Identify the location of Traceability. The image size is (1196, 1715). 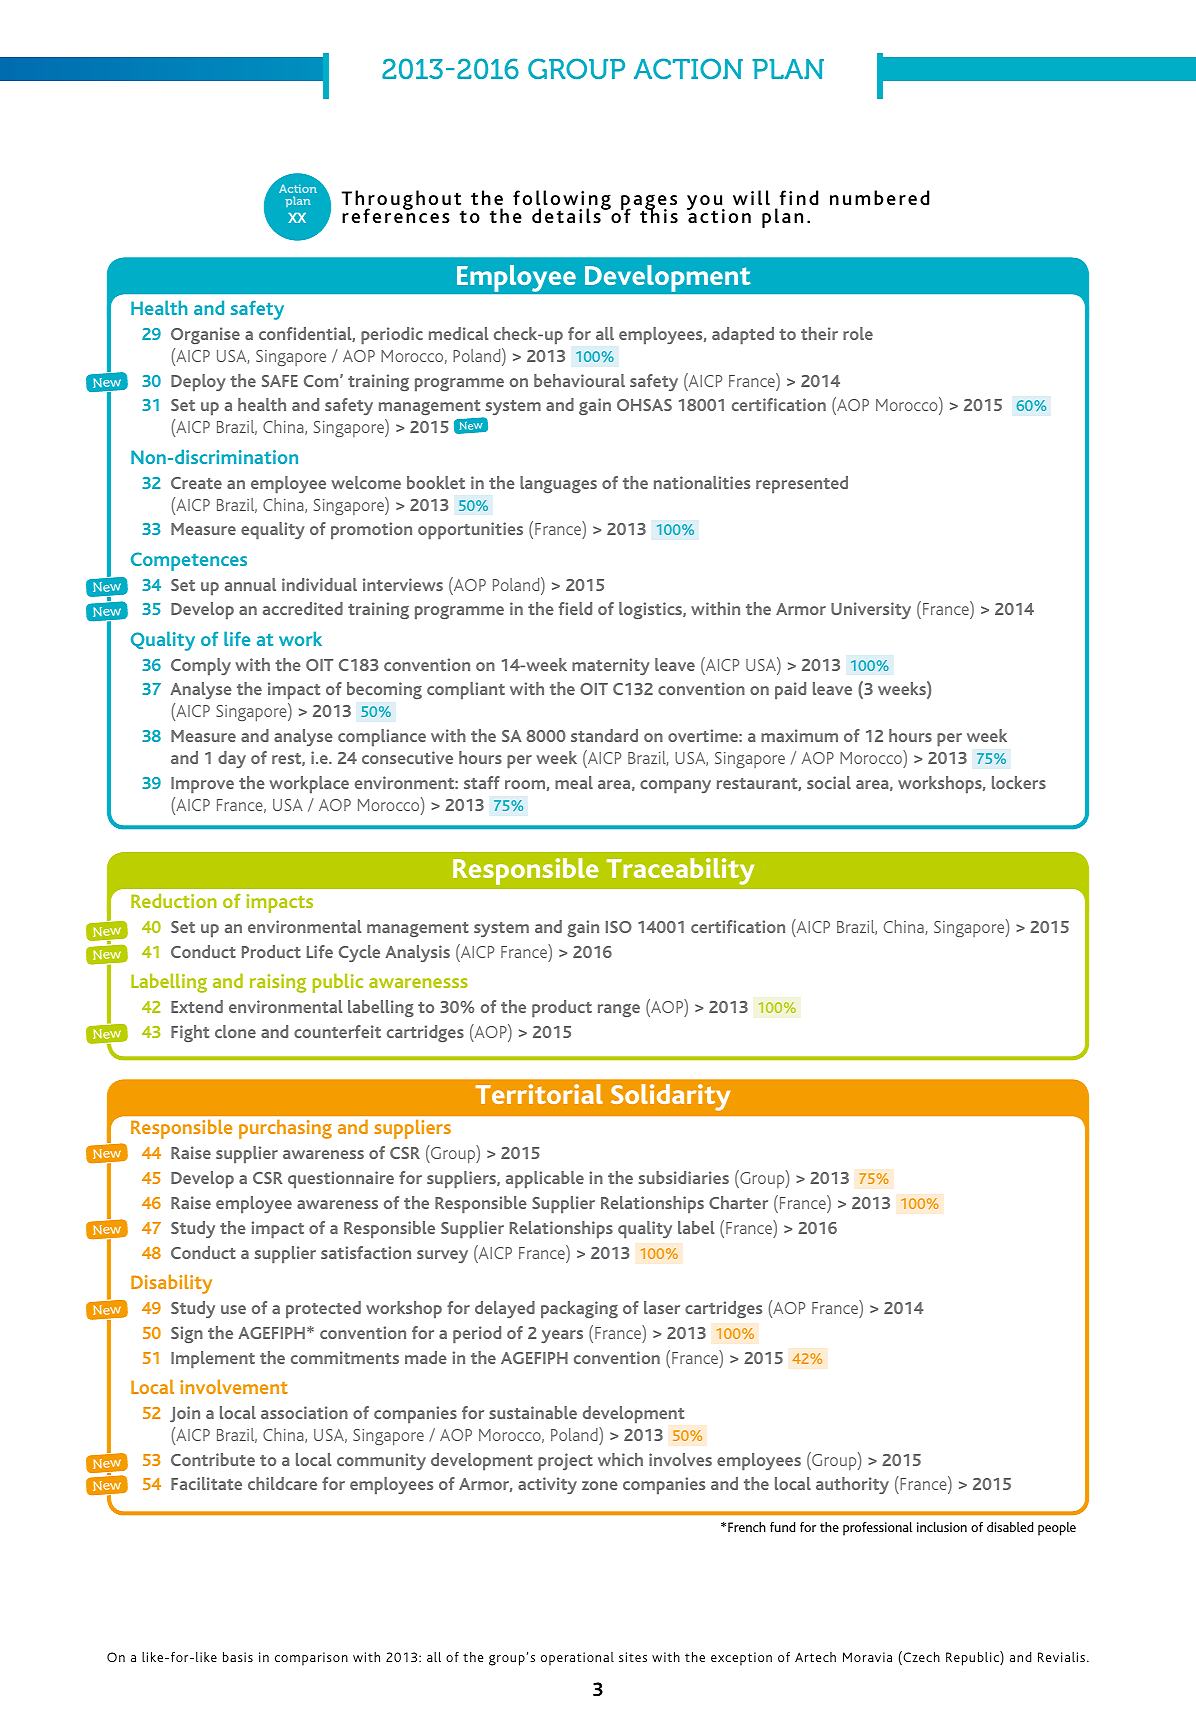
(680, 871).
